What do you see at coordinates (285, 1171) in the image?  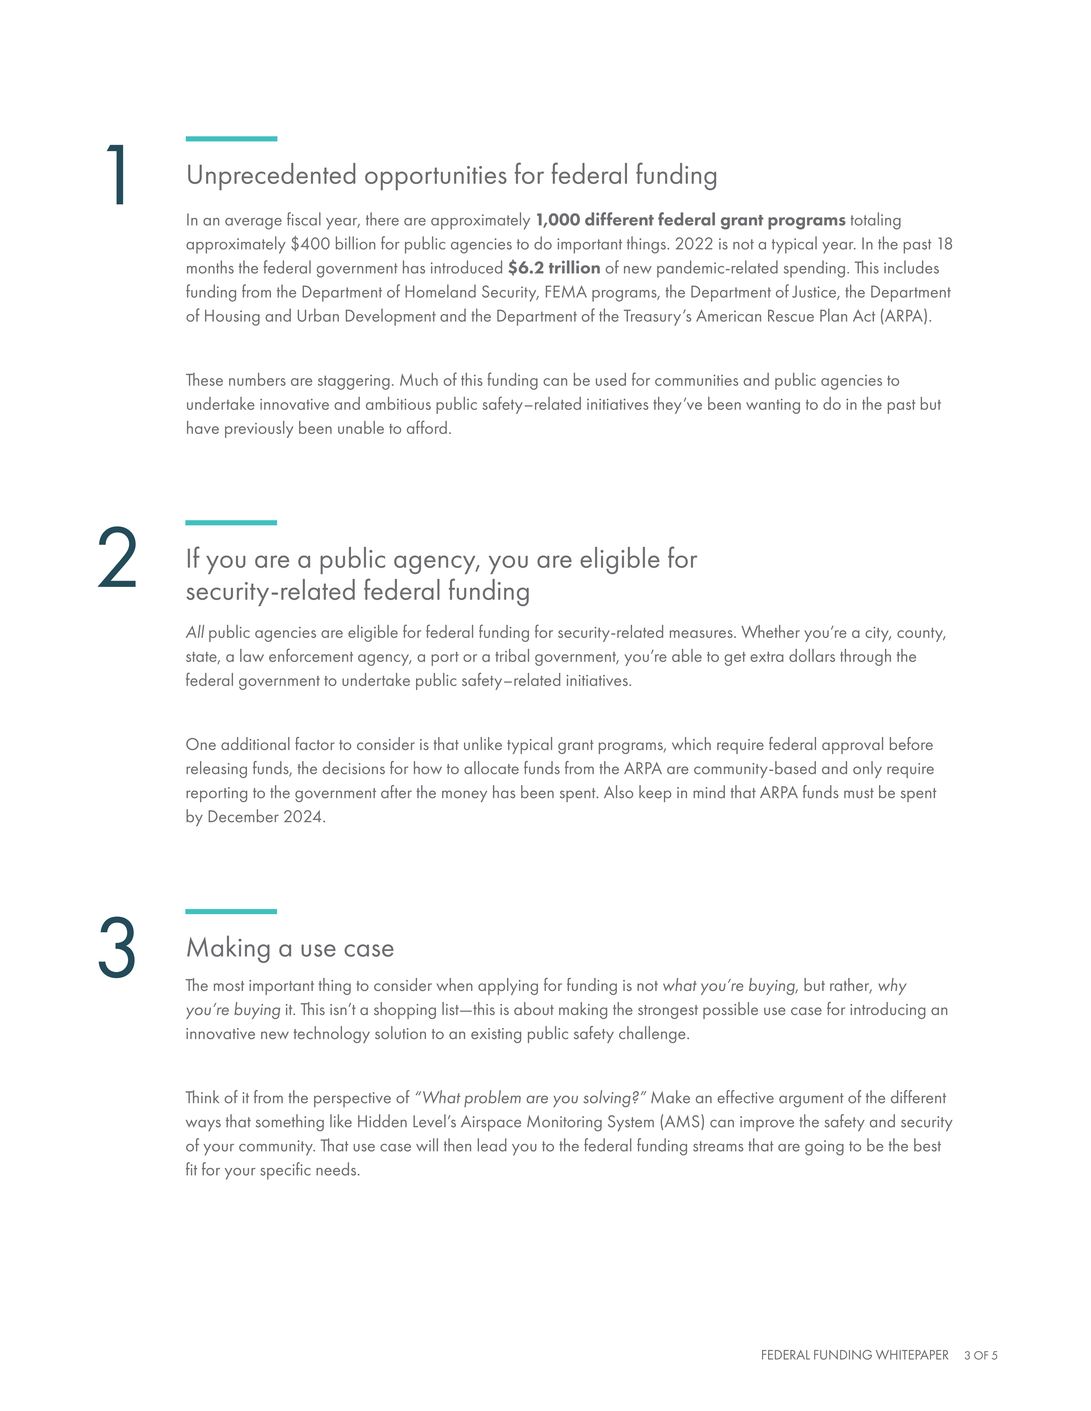 I see `specific` at bounding box center [285, 1171].
